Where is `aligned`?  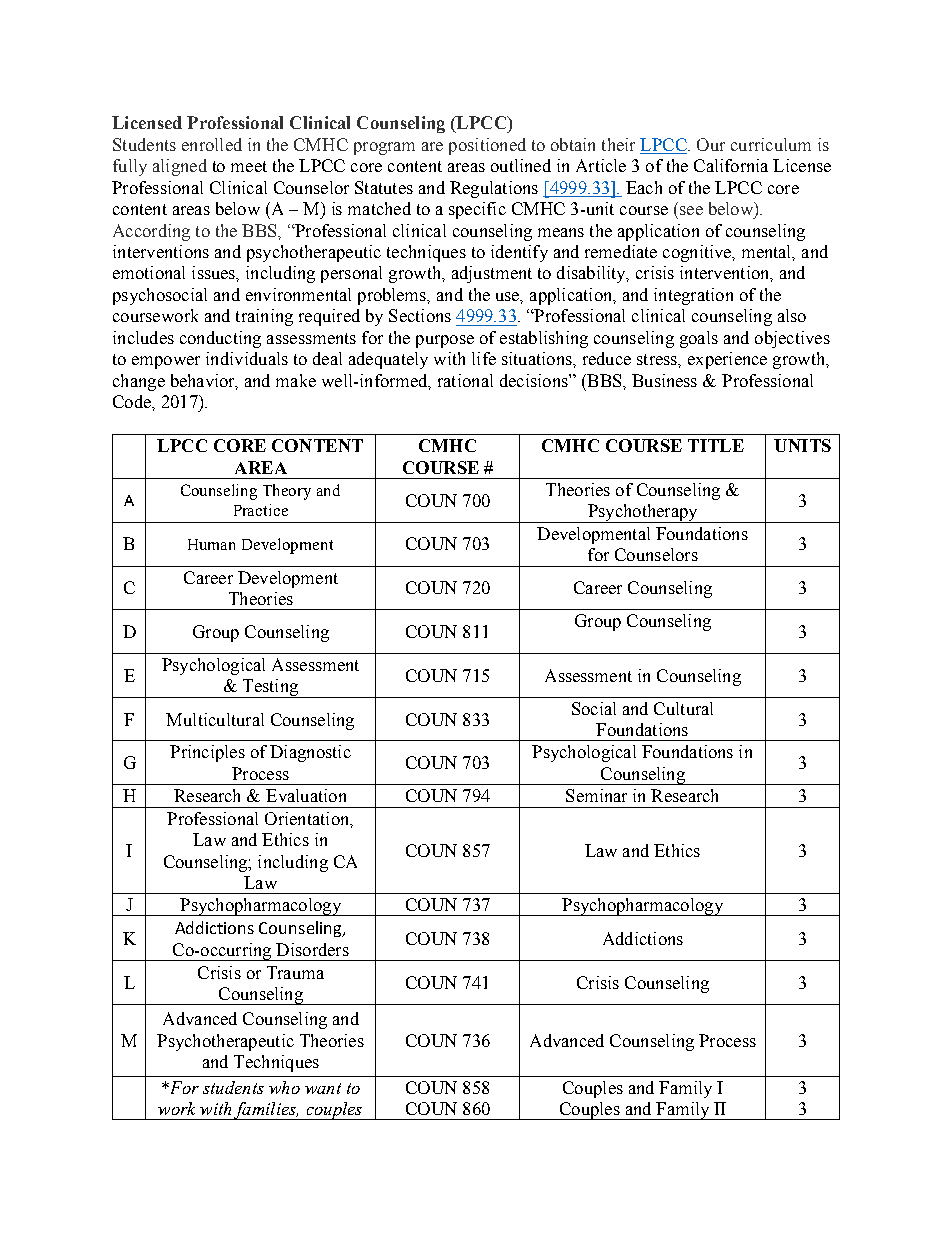 aligned is located at coordinates (180, 167).
